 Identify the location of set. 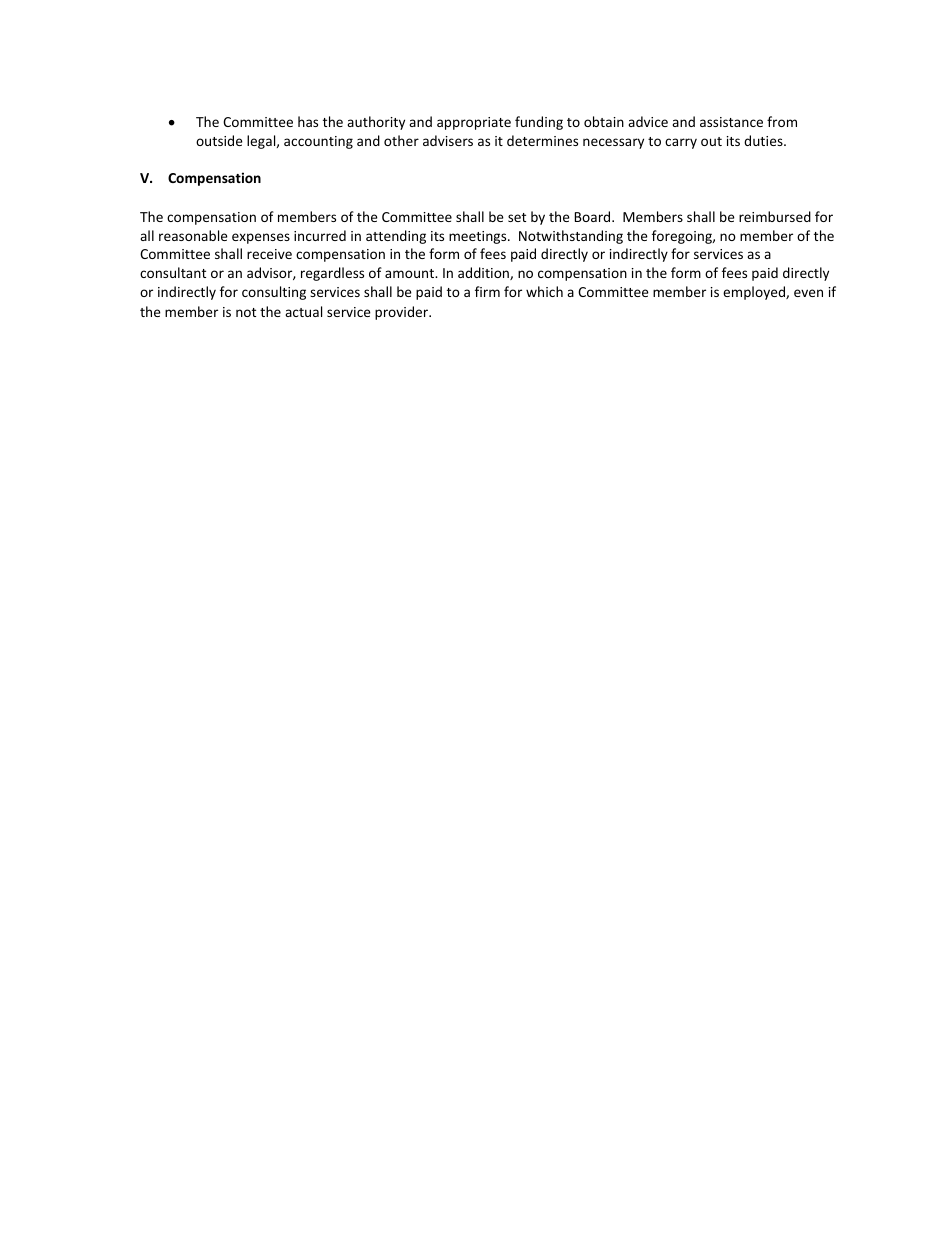
(517, 217).
